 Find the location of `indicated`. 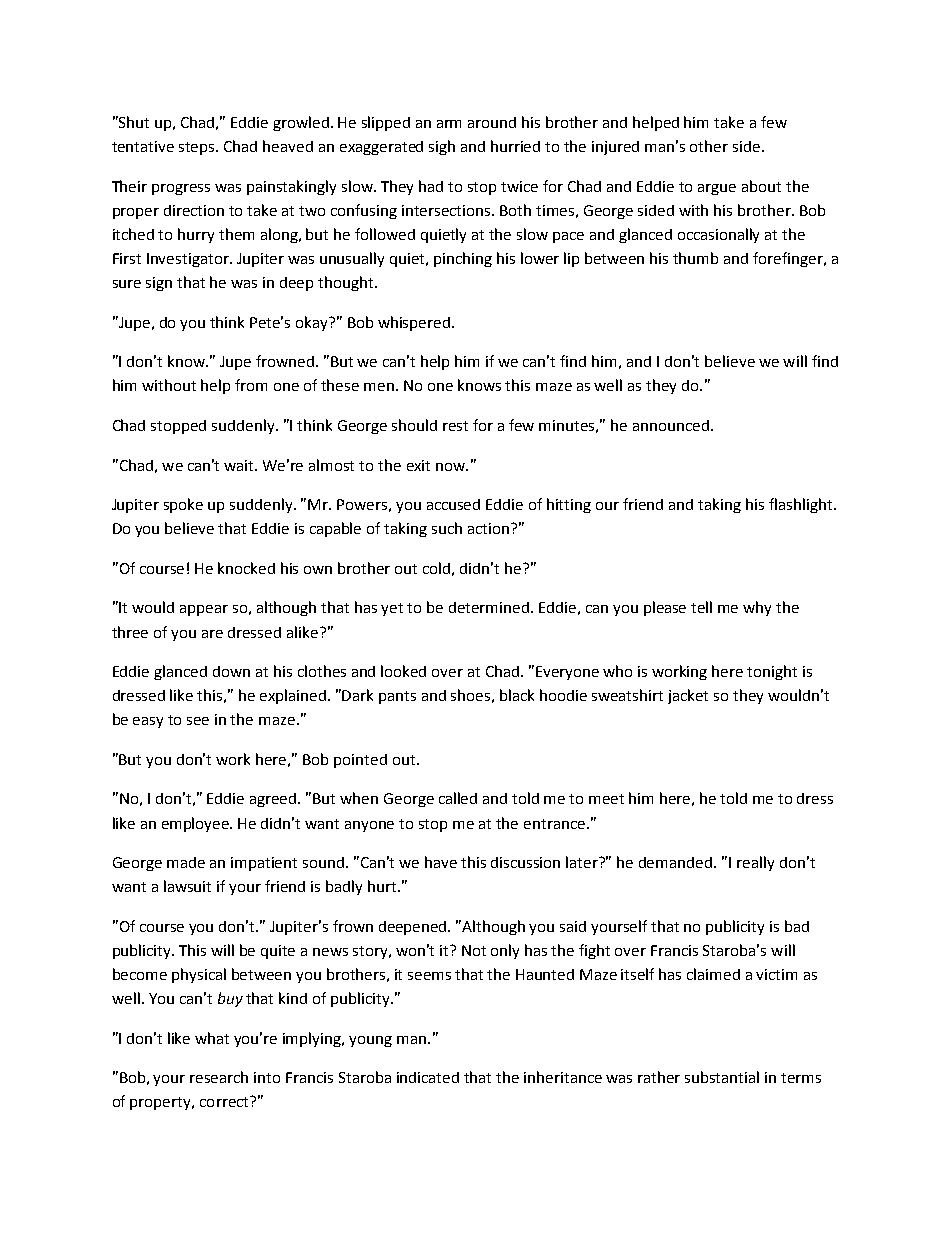

indicated is located at coordinates (428, 1077).
